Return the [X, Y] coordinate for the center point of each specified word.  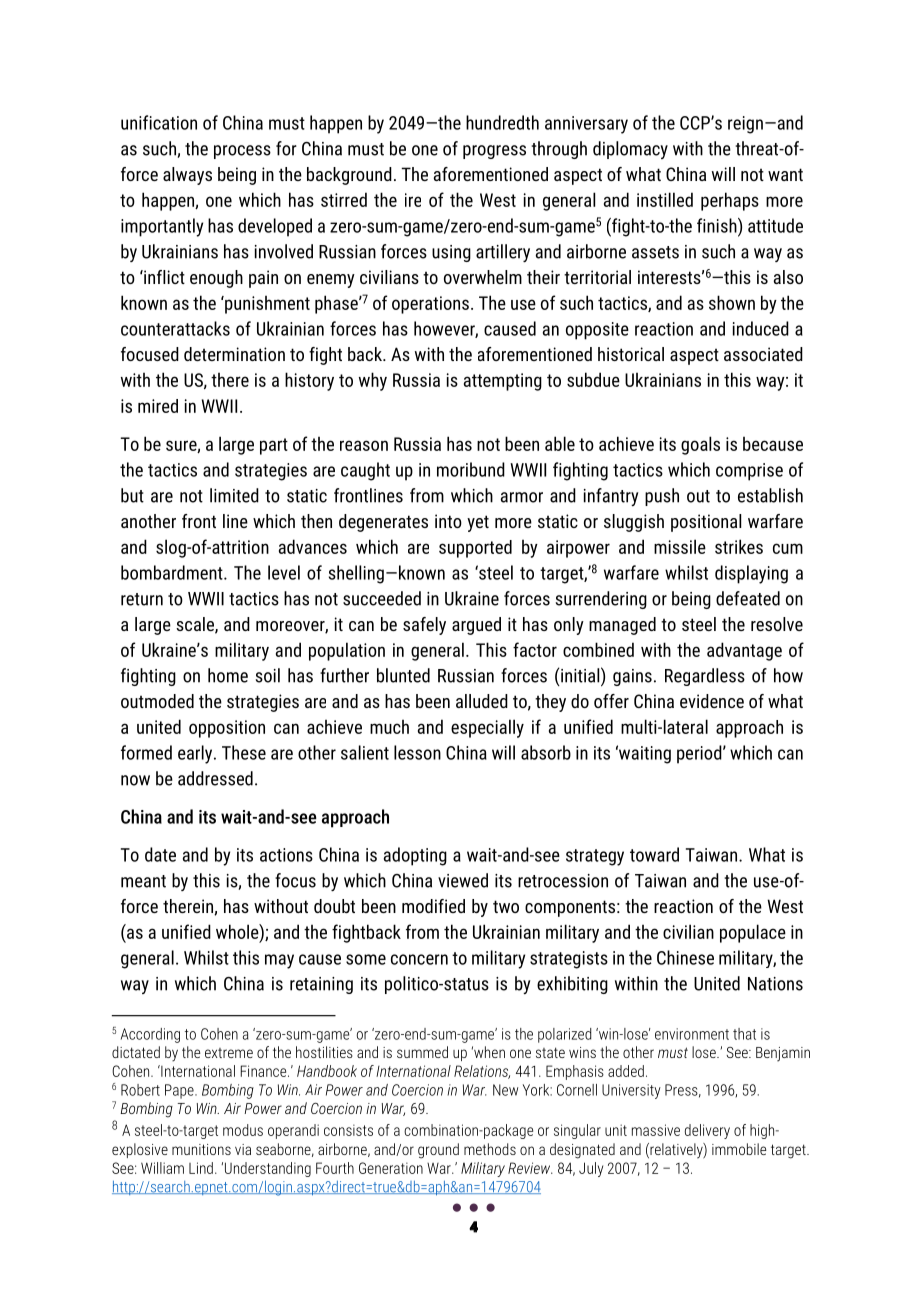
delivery [707, 1131]
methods [490, 1149]
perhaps [730, 201]
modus [243, 1130]
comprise [749, 472]
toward [654, 854]
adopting [415, 856]
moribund [471, 469]
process [242, 152]
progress [494, 152]
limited [234, 495]
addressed [215, 778]
